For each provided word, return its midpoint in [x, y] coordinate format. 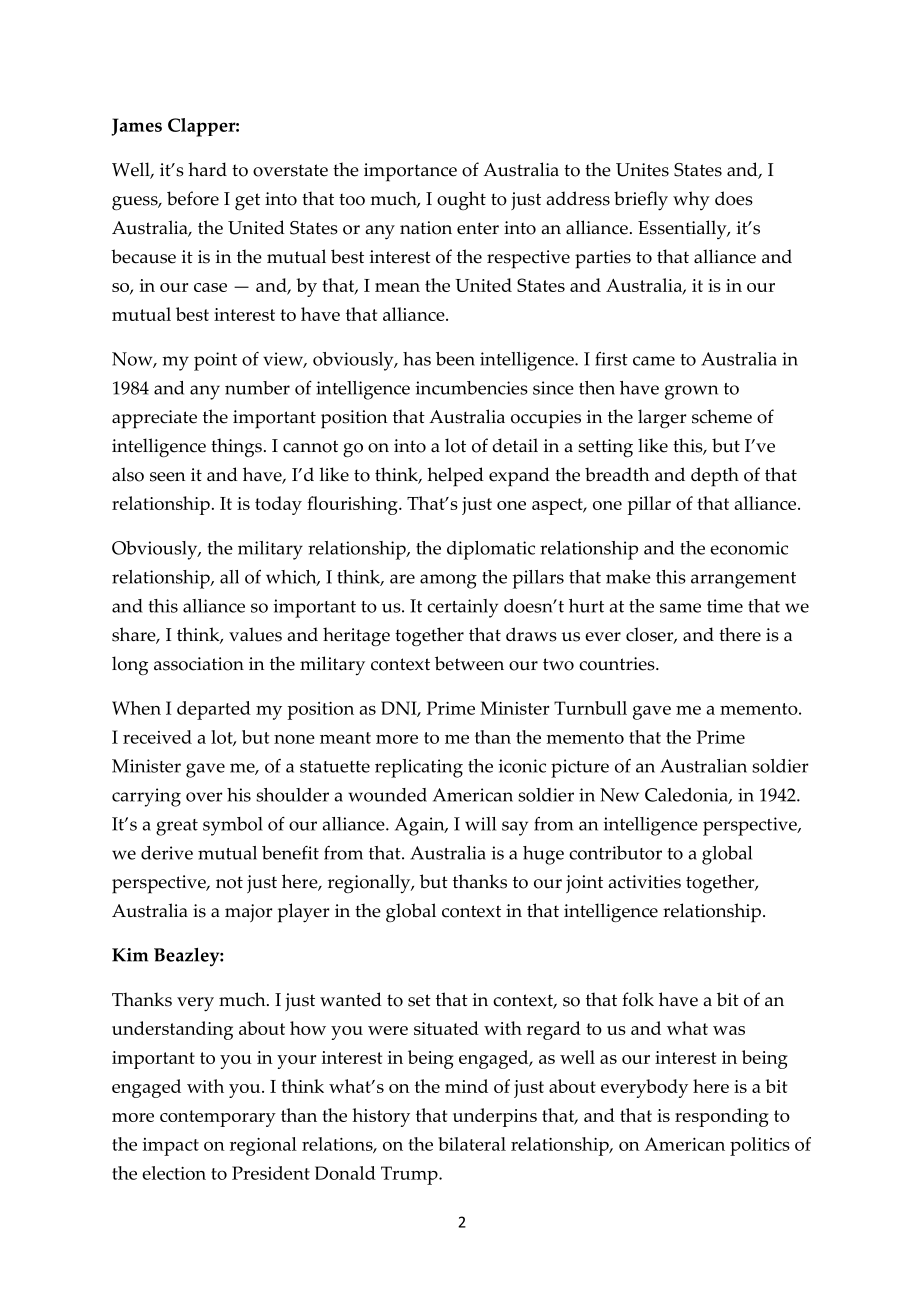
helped [455, 477]
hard [207, 169]
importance [410, 172]
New [619, 795]
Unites [642, 170]
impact [171, 1147]
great [177, 827]
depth [715, 477]
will [480, 824]
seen [167, 477]
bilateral [472, 1144]
